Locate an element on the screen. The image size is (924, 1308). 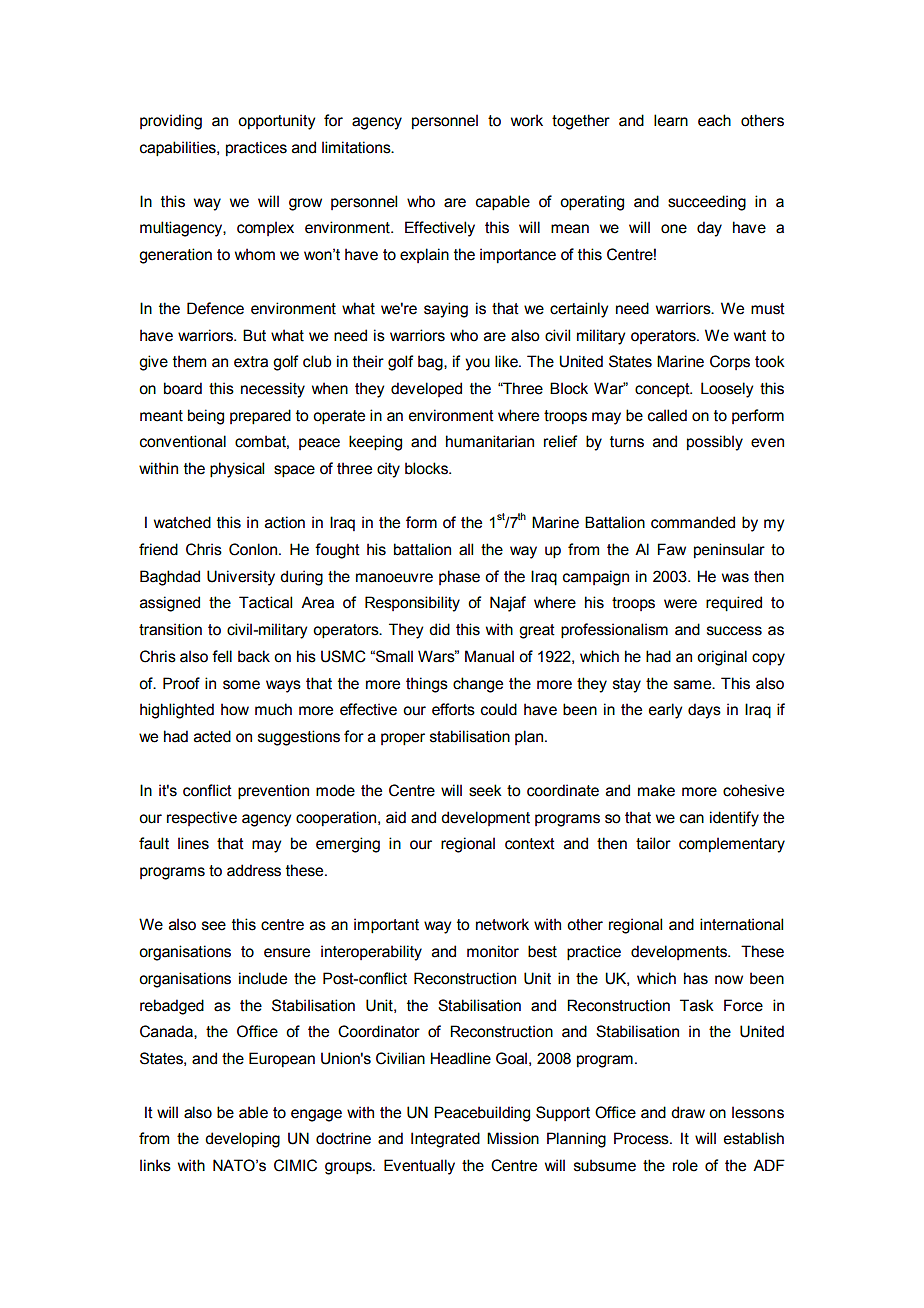
being is located at coordinates (206, 417).
